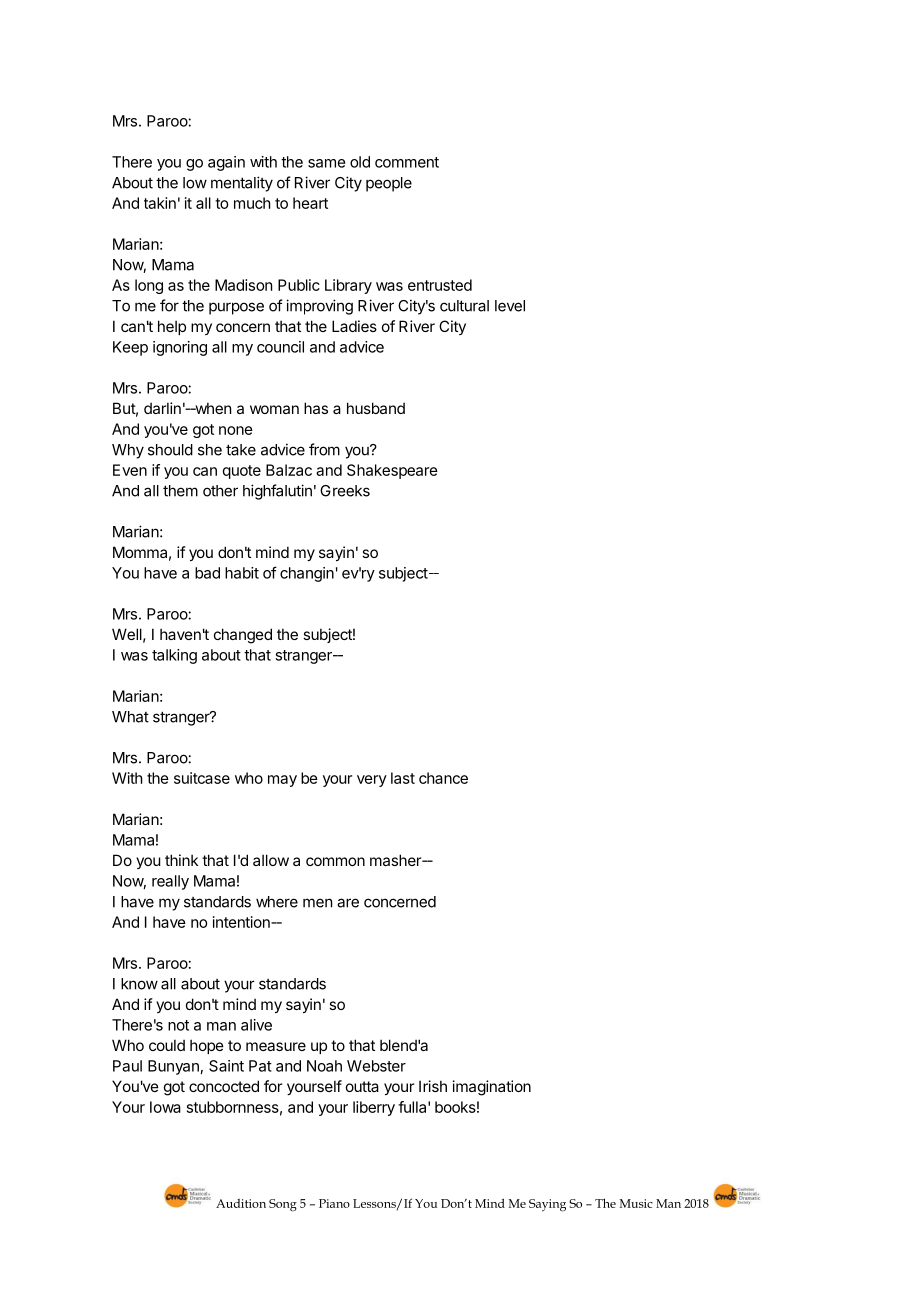 The height and width of the image is (1308, 924). Describe the element at coordinates (403, 778) in the image. I see `last` at that location.
